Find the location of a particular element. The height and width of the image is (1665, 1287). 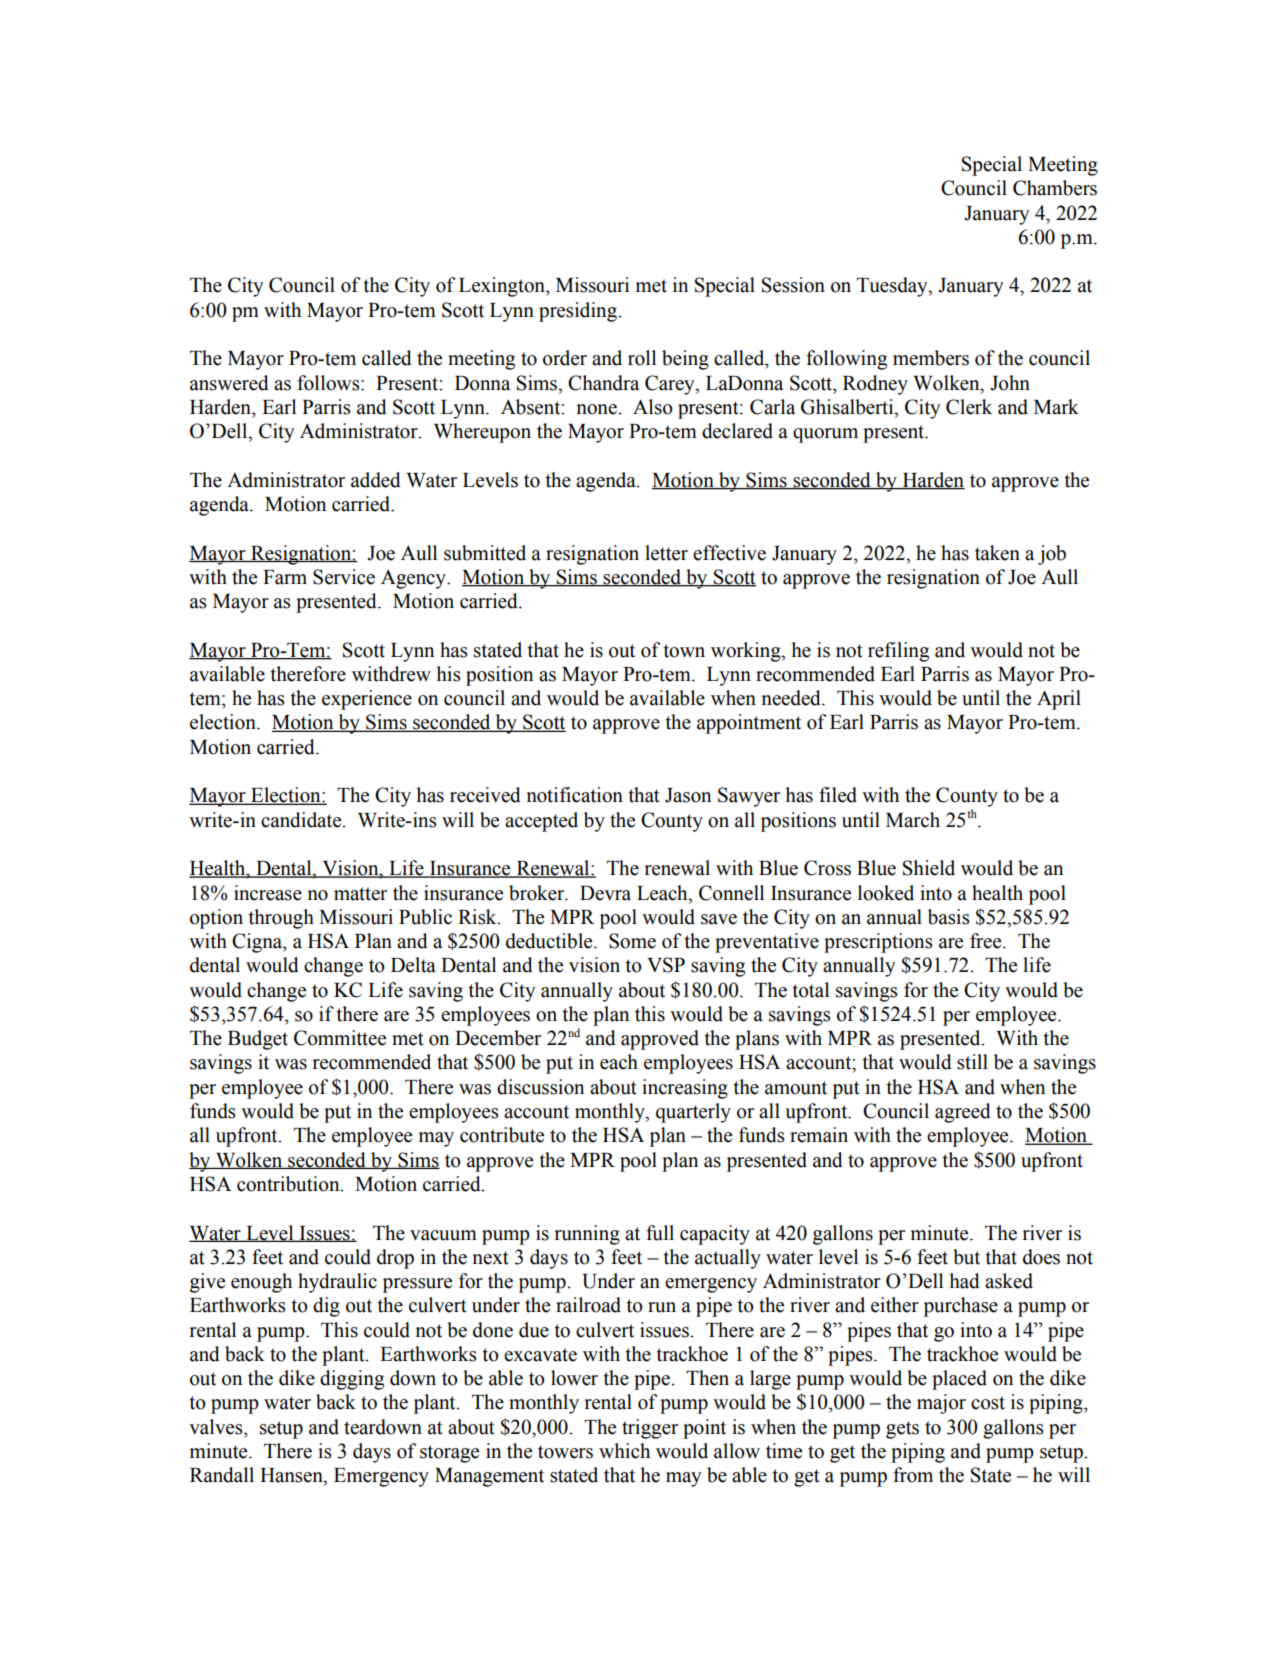

Farm is located at coordinates (285, 577).
